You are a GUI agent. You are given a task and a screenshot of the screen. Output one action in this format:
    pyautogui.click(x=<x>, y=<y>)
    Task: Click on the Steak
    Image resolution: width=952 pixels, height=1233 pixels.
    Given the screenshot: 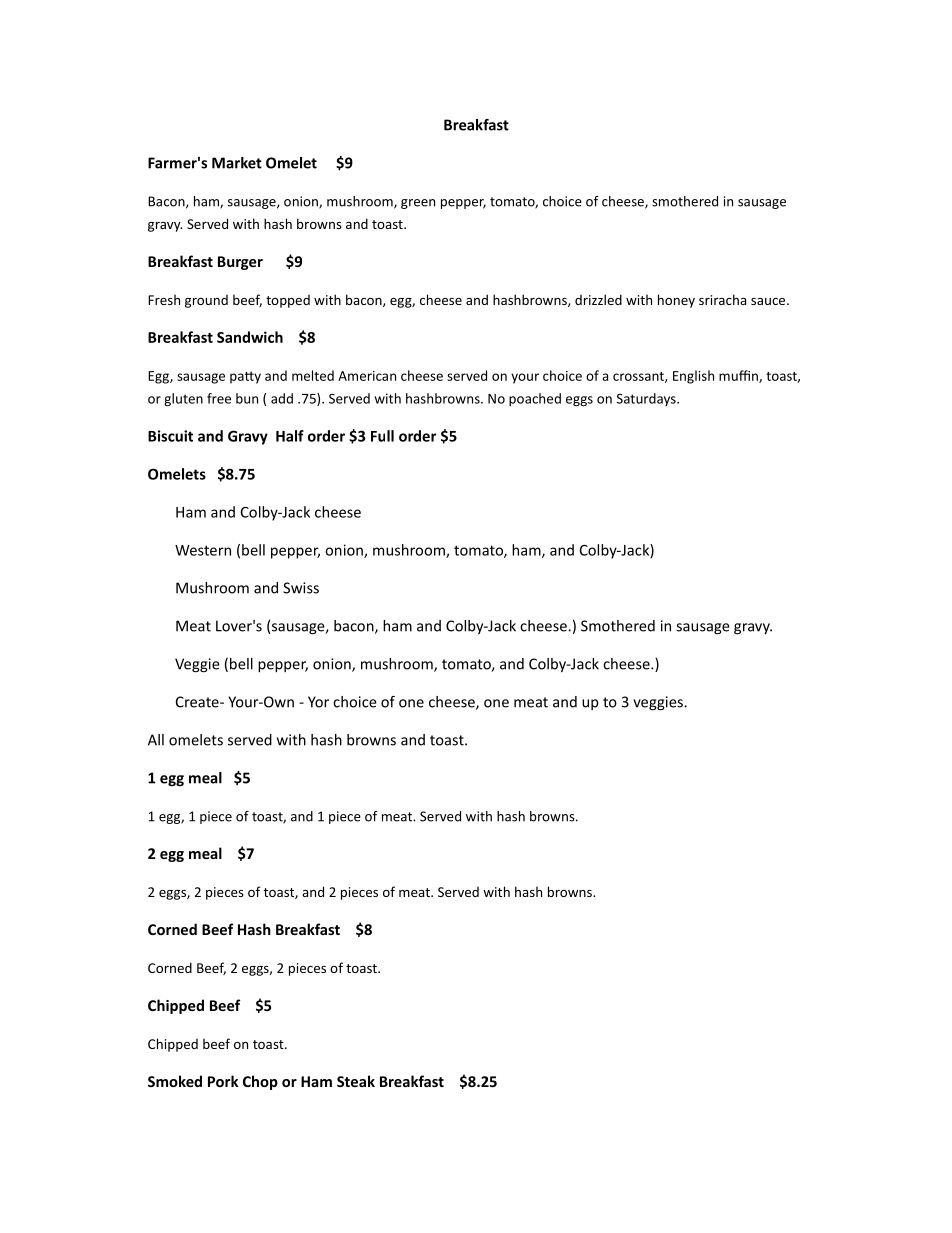 What is the action you would take?
    pyautogui.click(x=356, y=1081)
